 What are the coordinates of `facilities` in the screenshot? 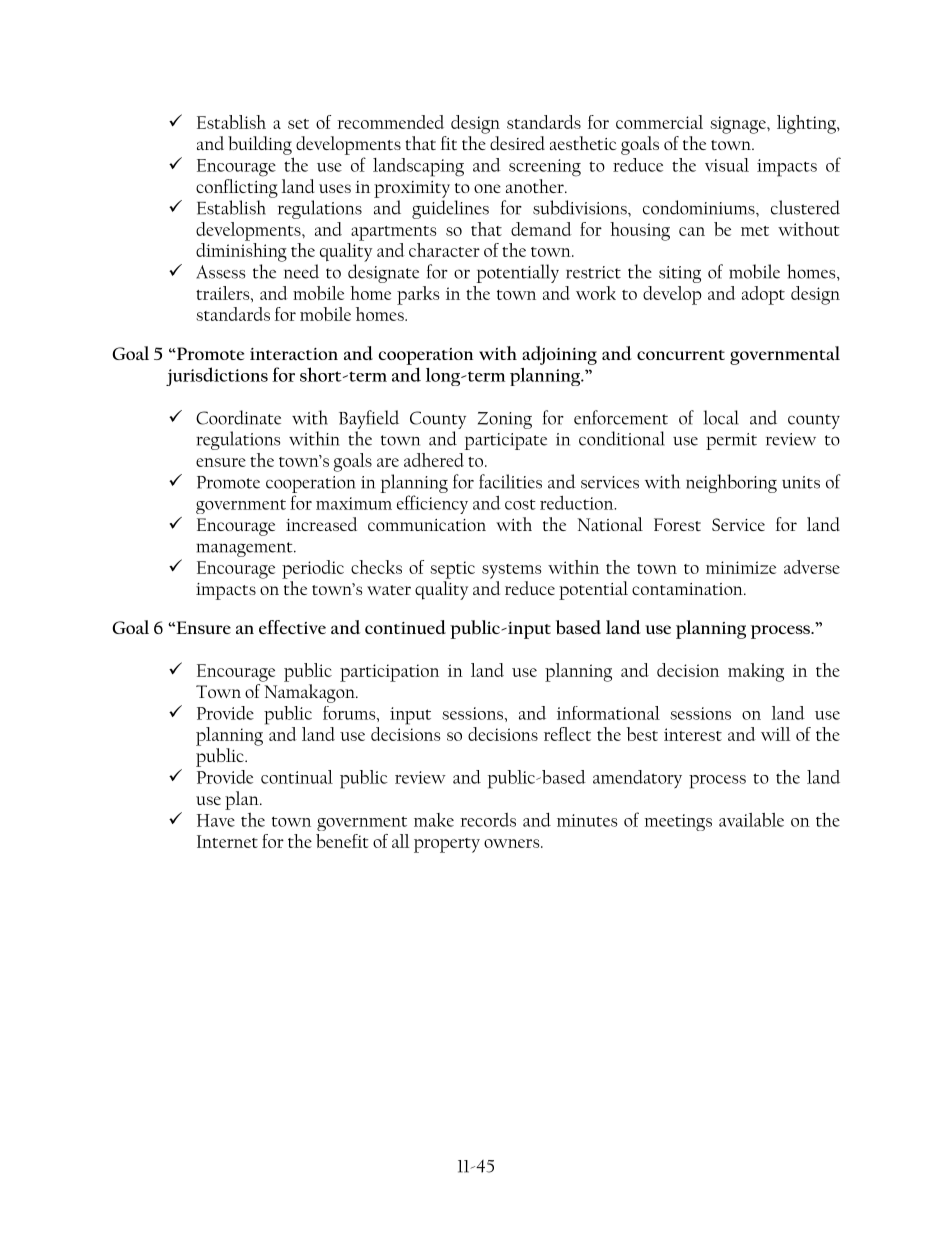 It's located at (510, 481).
